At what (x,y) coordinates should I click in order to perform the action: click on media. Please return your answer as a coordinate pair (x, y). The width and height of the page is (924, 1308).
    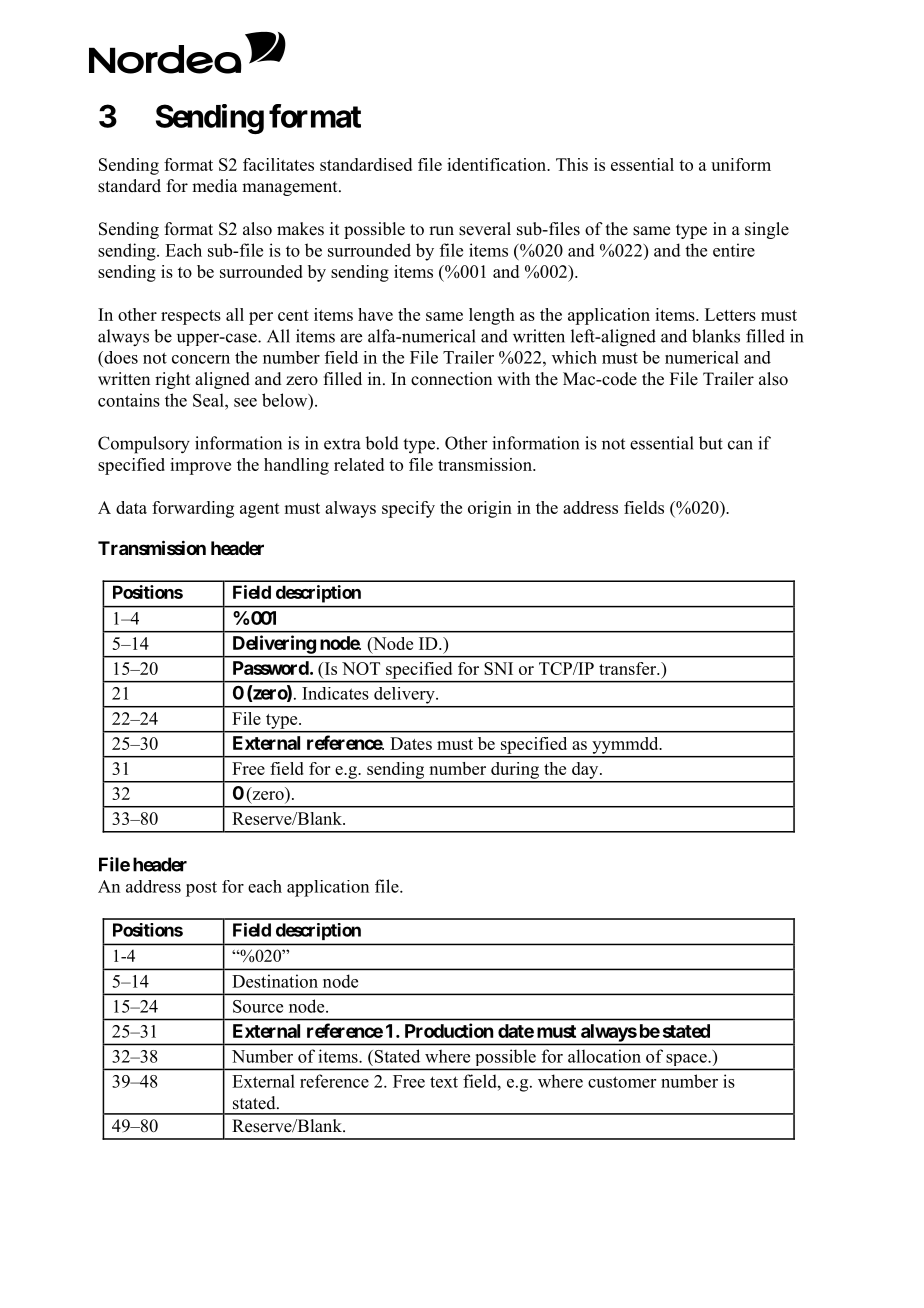
    Looking at the image, I should click on (215, 186).
